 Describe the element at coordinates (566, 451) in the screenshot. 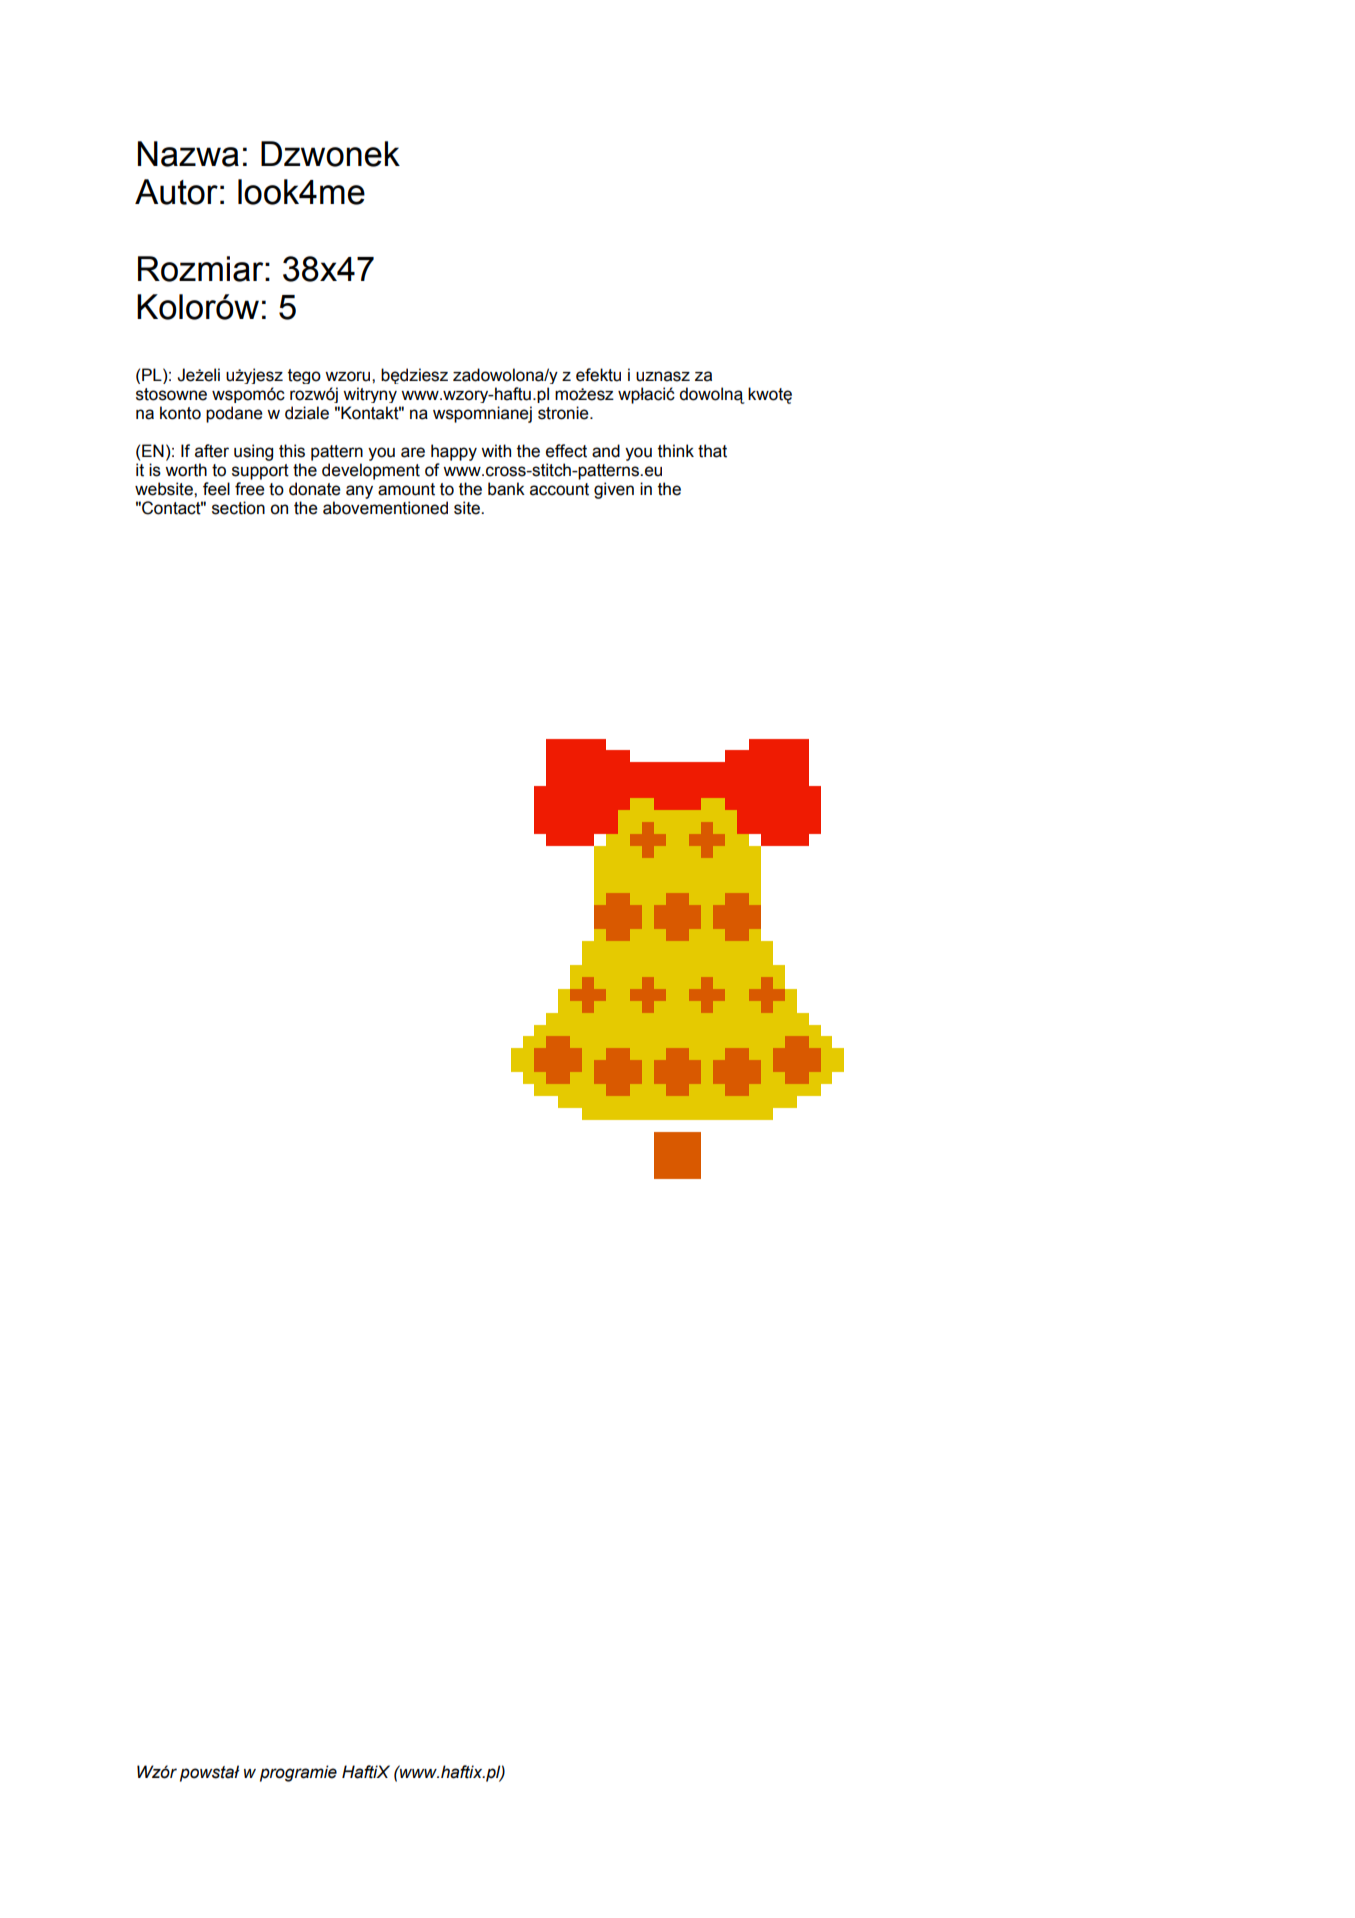

I see `effect` at that location.
